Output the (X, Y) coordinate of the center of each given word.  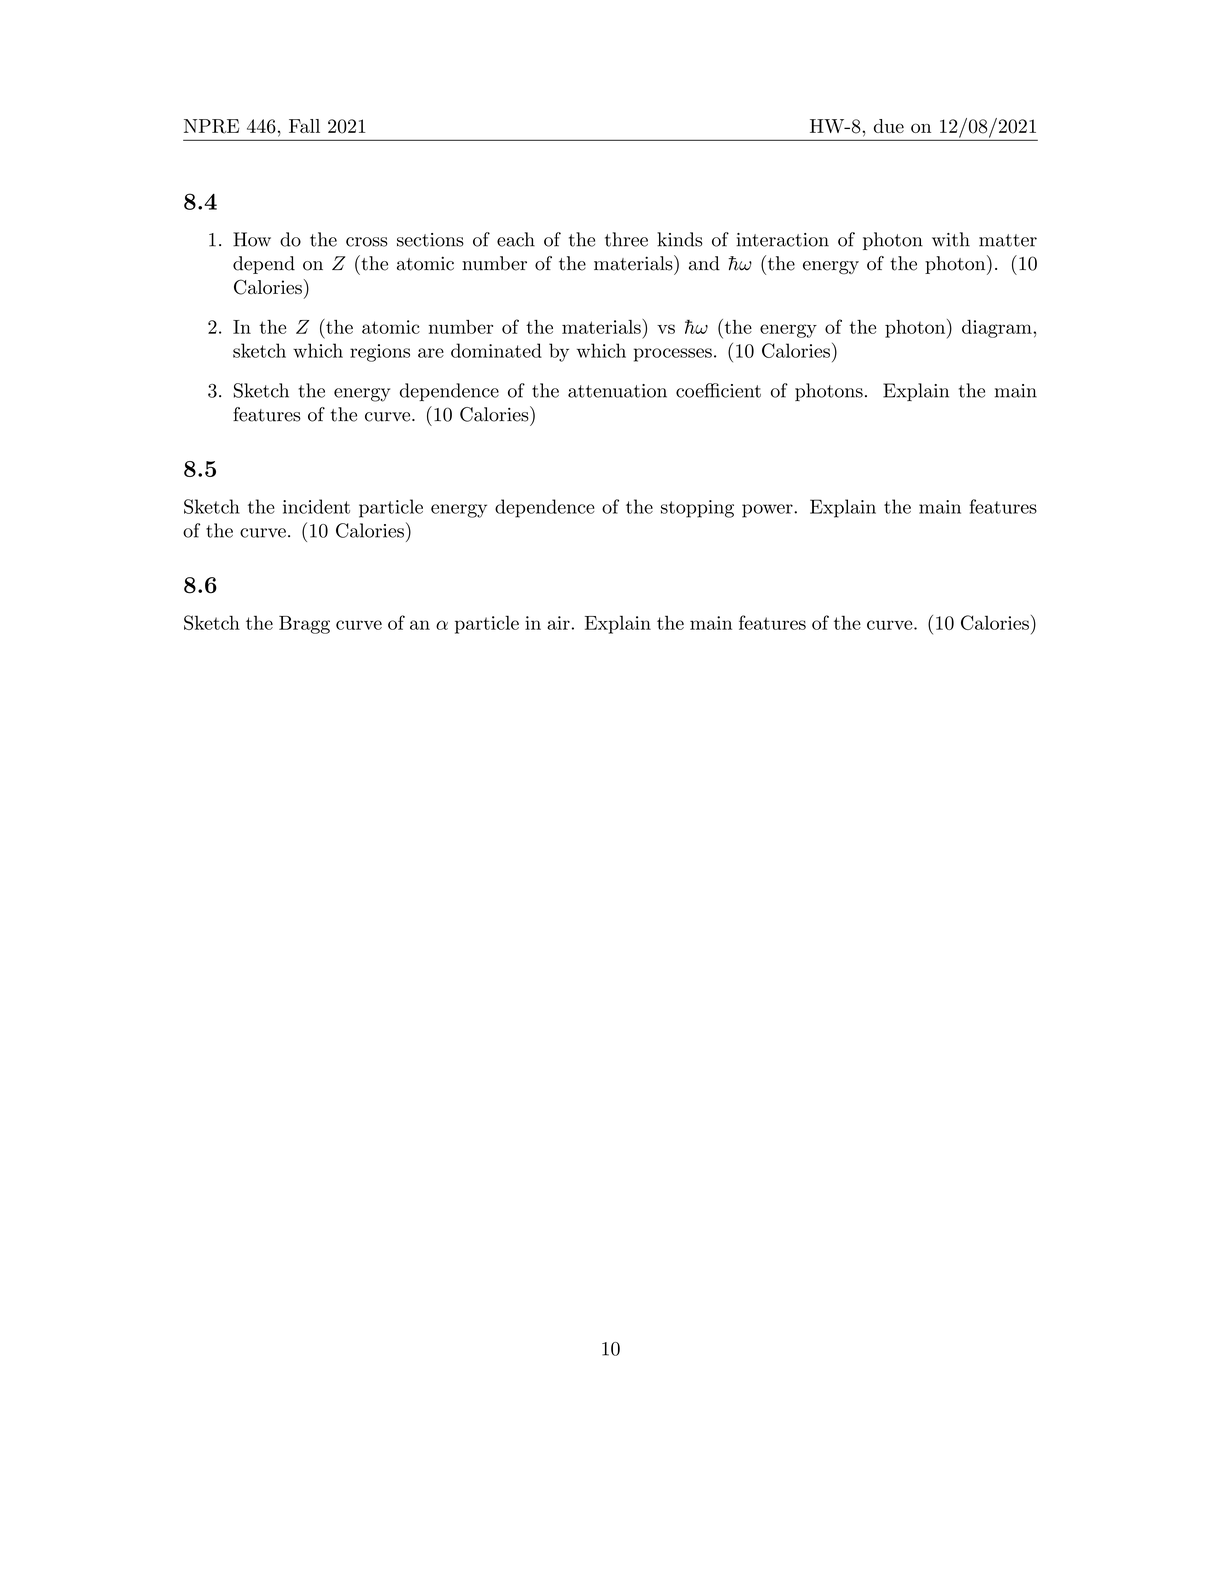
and (704, 263)
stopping (697, 509)
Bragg (304, 625)
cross (367, 242)
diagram (998, 329)
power (768, 511)
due (889, 126)
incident (316, 506)
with (951, 239)
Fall (304, 126)
